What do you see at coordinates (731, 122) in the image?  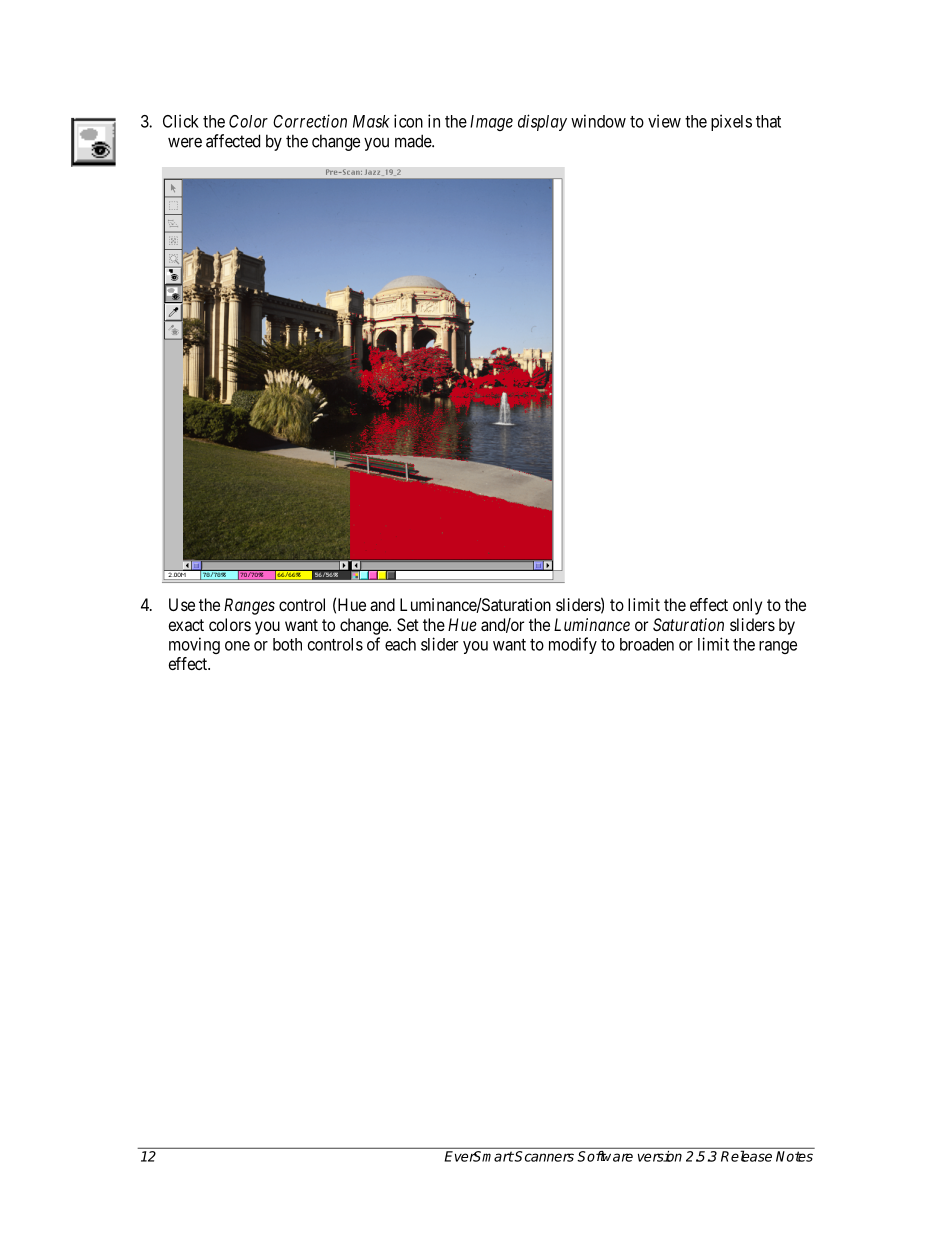 I see `pixels` at bounding box center [731, 122].
